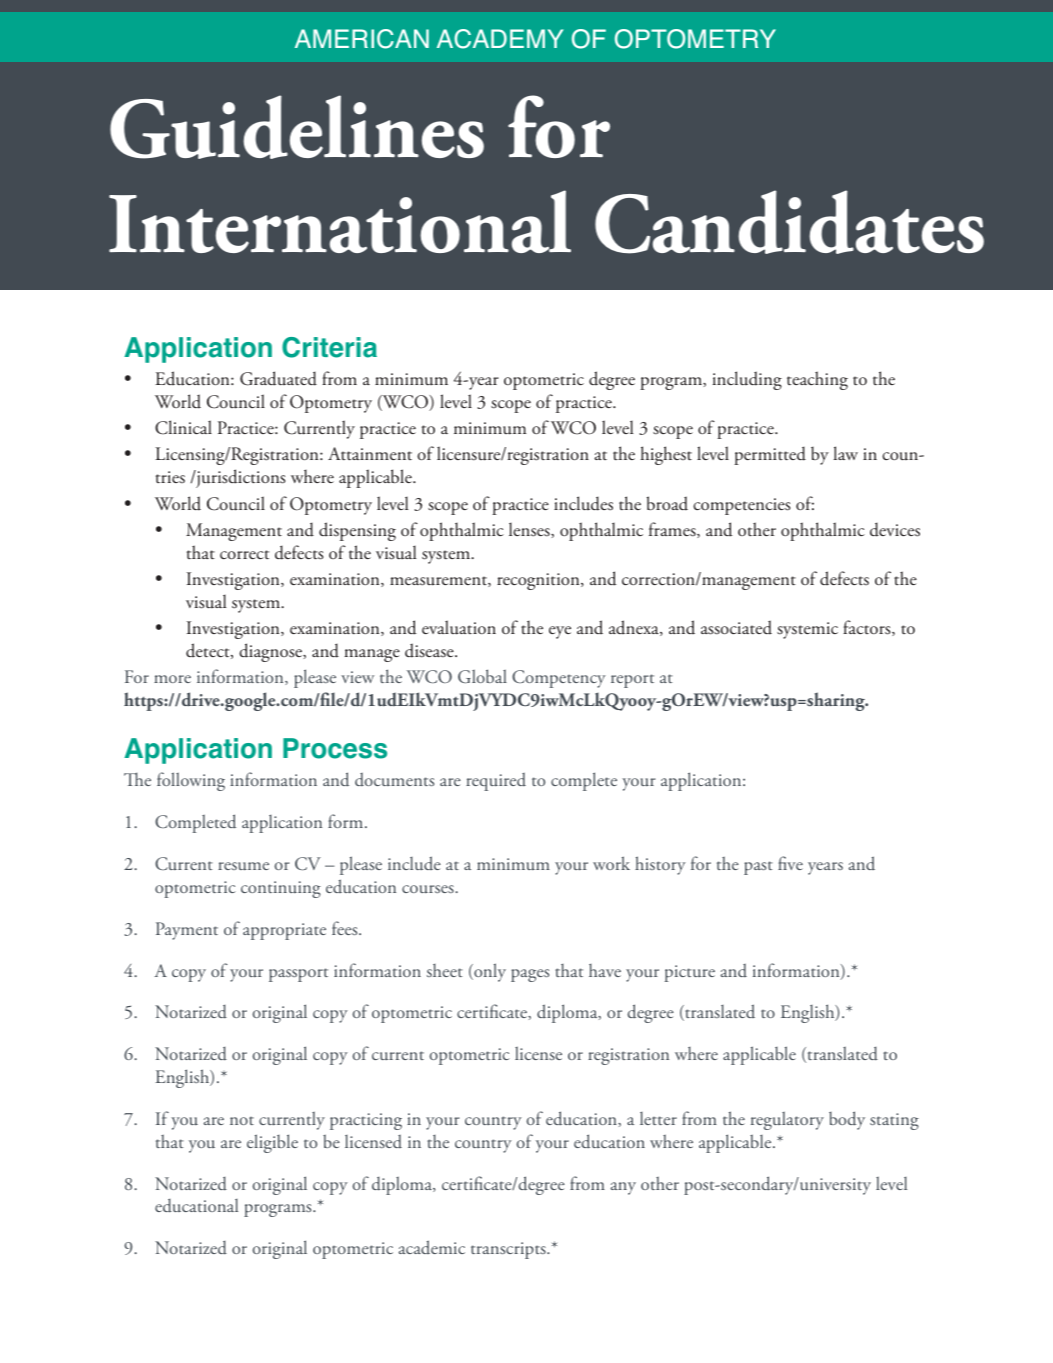 Image resolution: width=1053 pixels, height=1363 pixels. I want to click on factors, so click(868, 628).
